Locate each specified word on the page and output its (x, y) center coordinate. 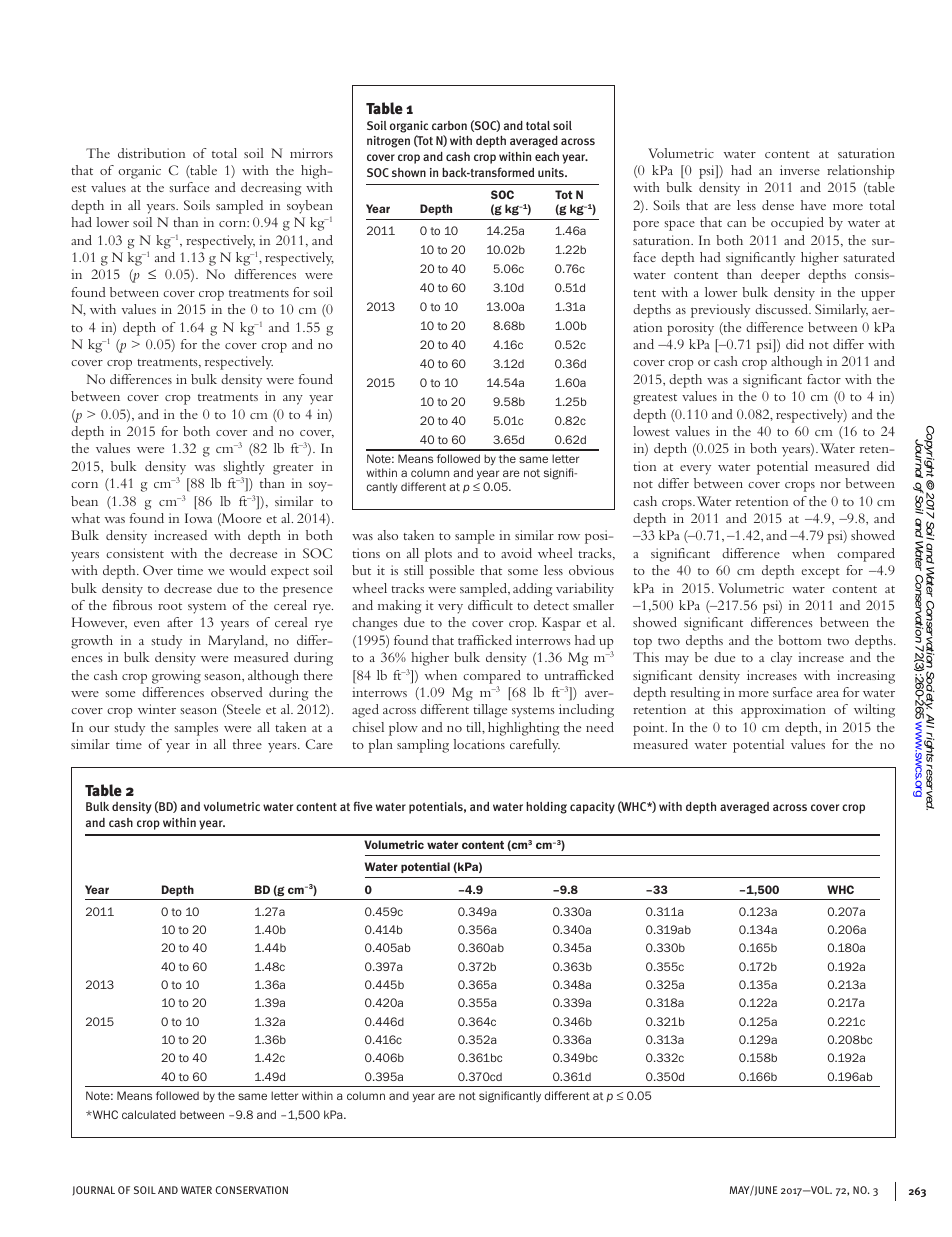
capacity (592, 808)
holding (546, 808)
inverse (800, 170)
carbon (449, 125)
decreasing (271, 189)
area (828, 694)
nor (830, 485)
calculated (149, 1114)
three (247, 744)
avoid (516, 553)
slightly (244, 468)
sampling (423, 746)
